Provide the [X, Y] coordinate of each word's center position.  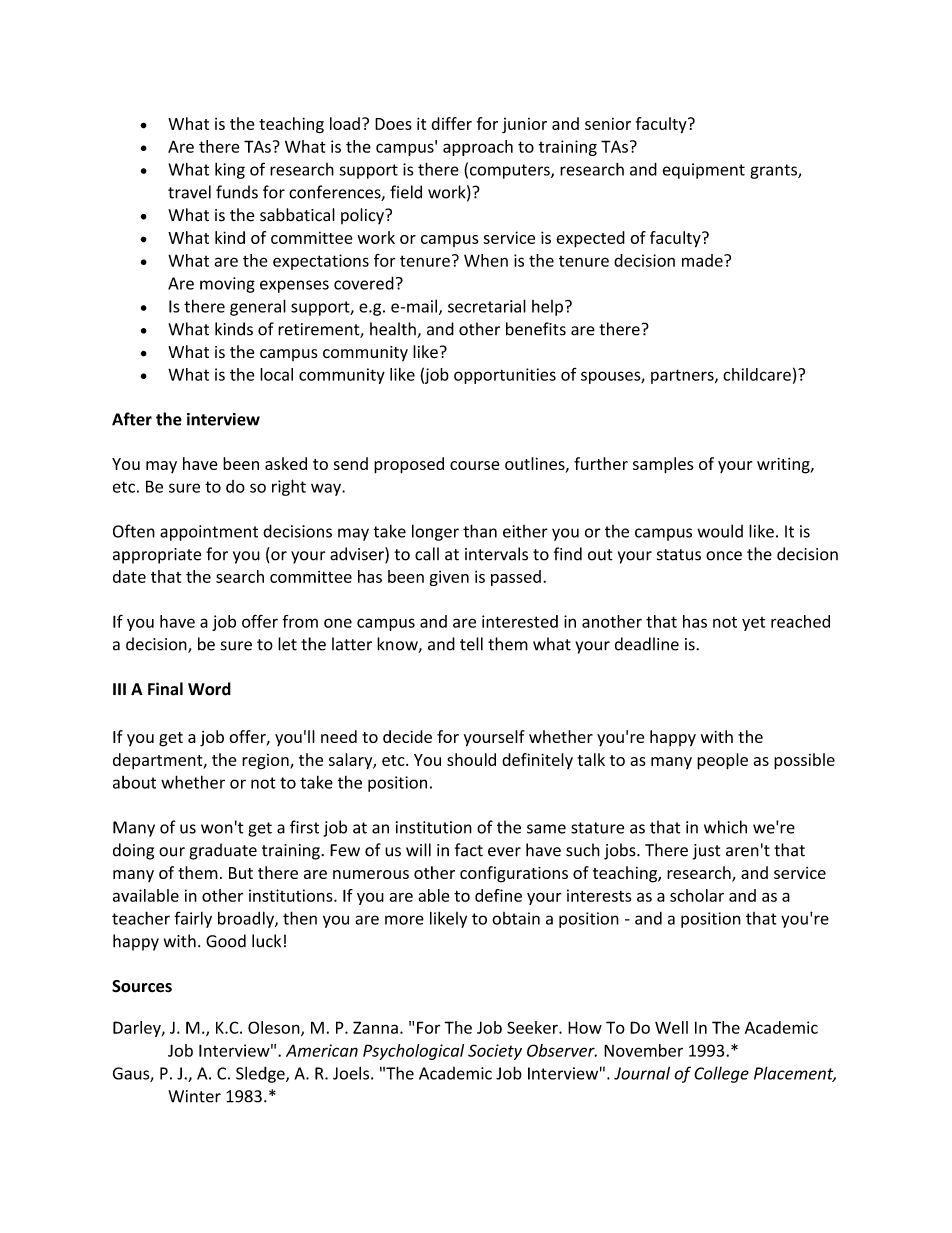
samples [663, 465]
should [471, 759]
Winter [194, 1096]
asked [286, 463]
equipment [704, 171]
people [722, 761]
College [721, 1074]
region [266, 762]
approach [478, 148]
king [230, 170]
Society [495, 1052]
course [475, 465]
